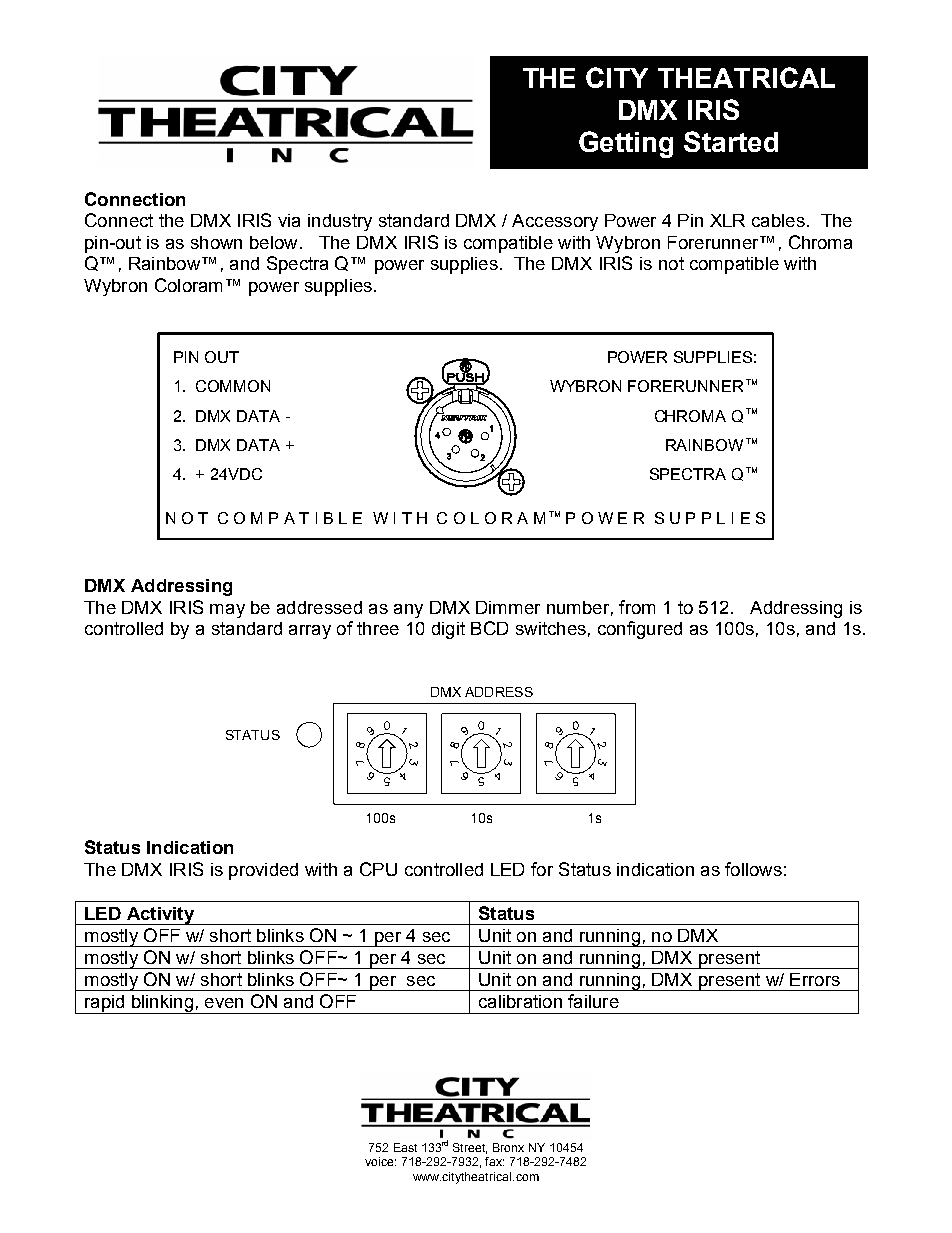 Image resolution: width=952 pixels, height=1233 pixels. What do you see at coordinates (637, 607) in the image?
I see `from` at bounding box center [637, 607].
